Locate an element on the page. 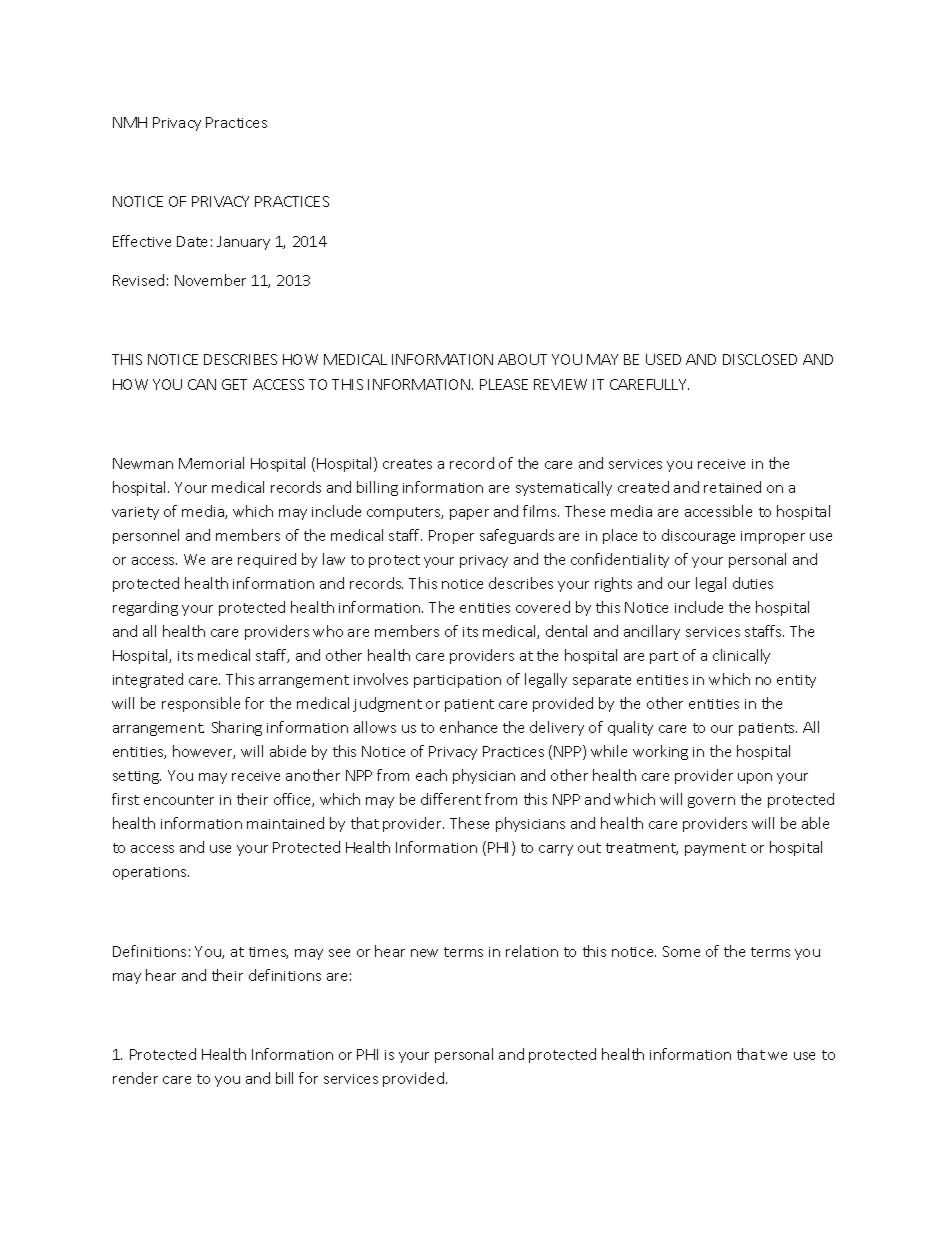 Image resolution: width=952 pixels, height=1233 pixels. NMH is located at coordinates (130, 122).
